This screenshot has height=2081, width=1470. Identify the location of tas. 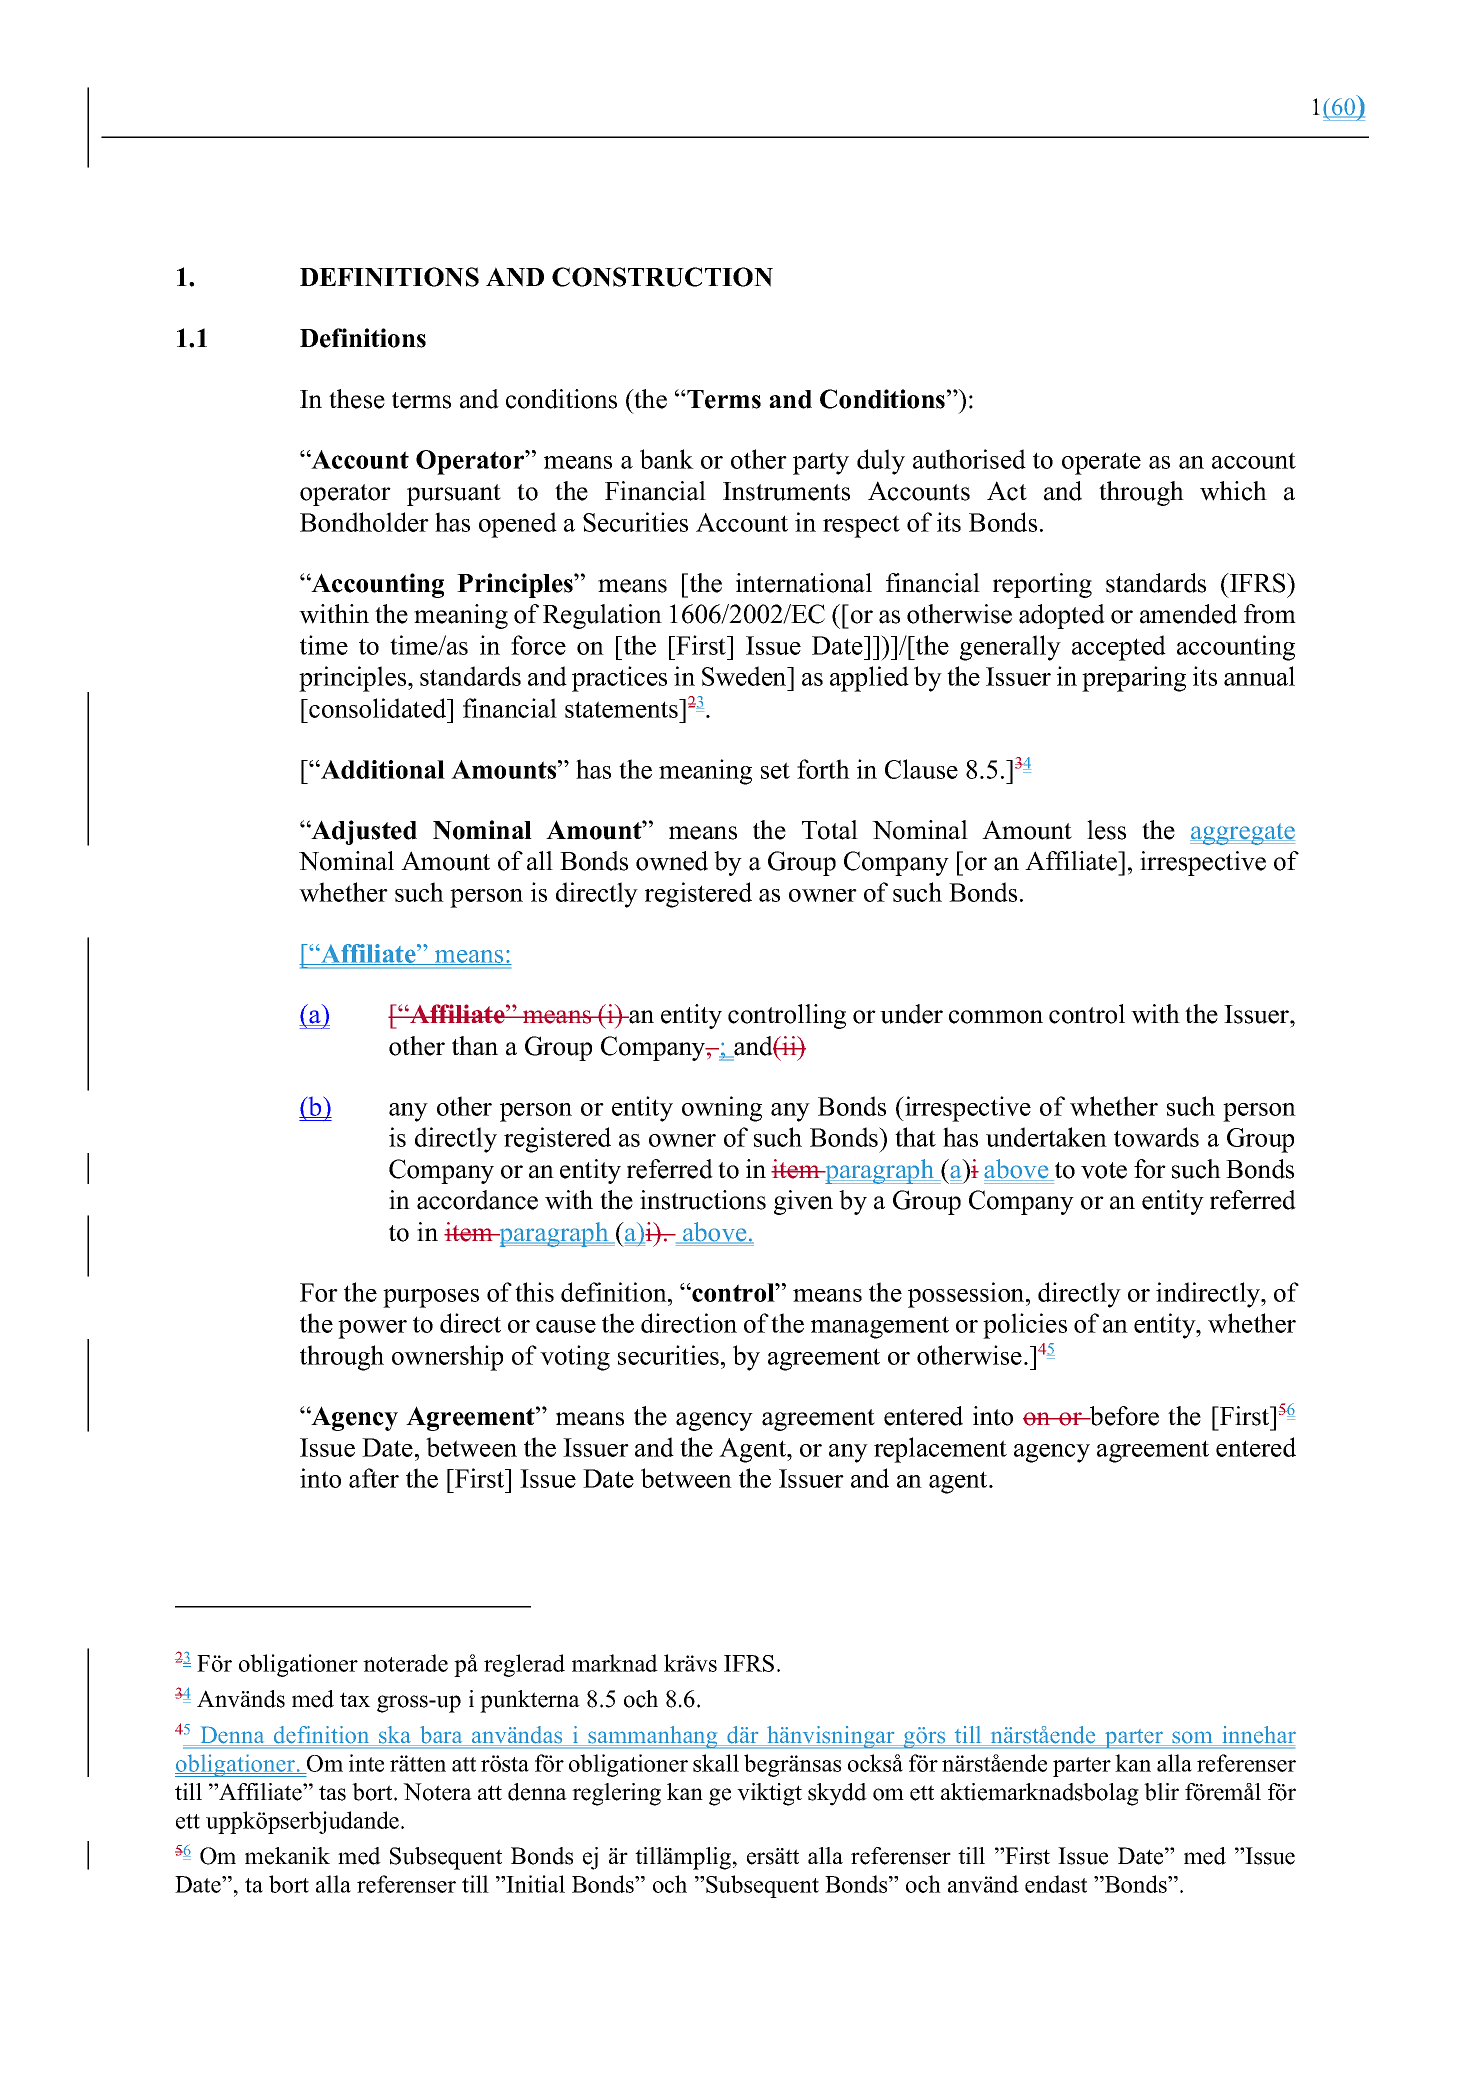
(332, 1793).
